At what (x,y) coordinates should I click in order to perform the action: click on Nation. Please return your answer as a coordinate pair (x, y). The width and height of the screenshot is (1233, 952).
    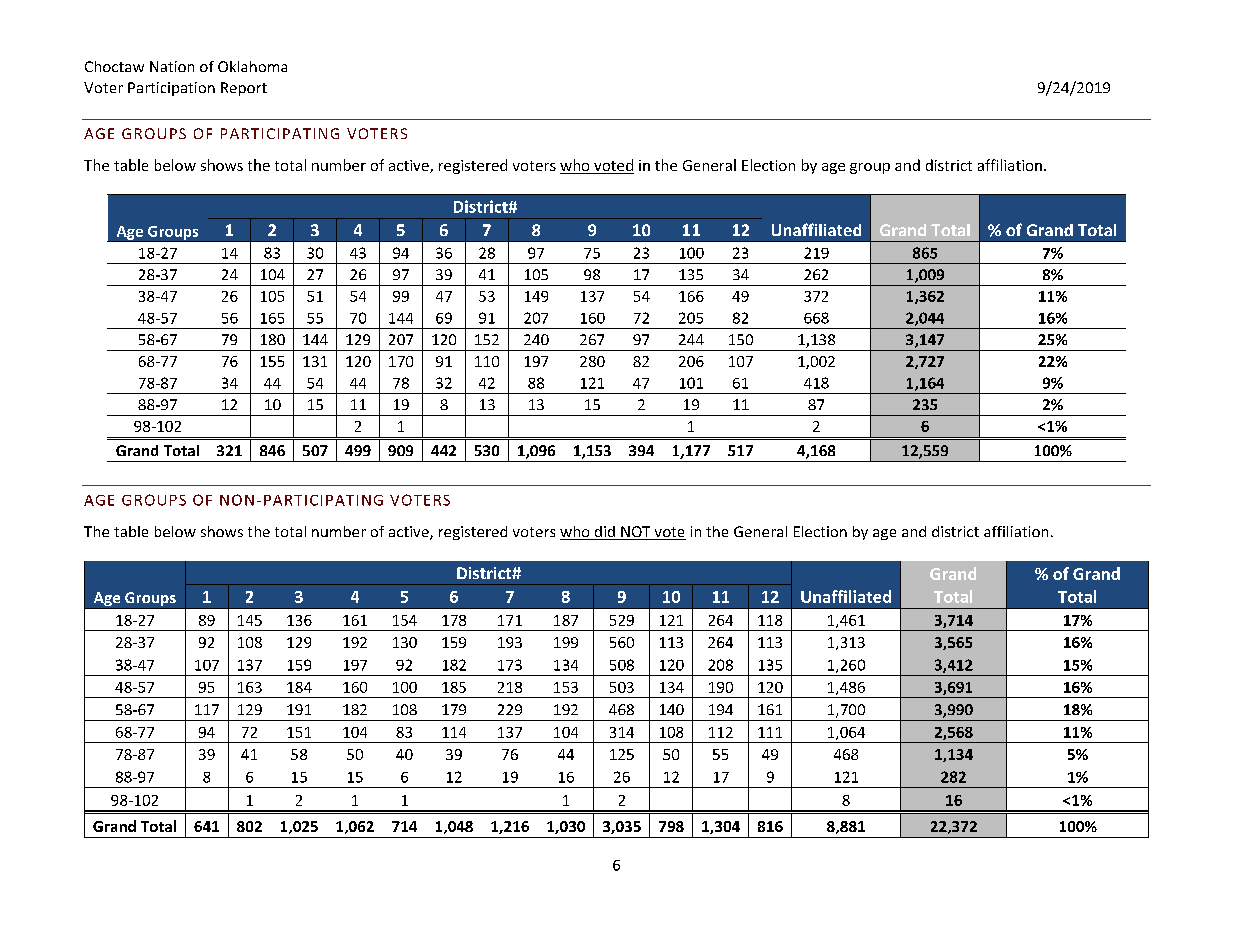
    Looking at the image, I should click on (172, 66).
